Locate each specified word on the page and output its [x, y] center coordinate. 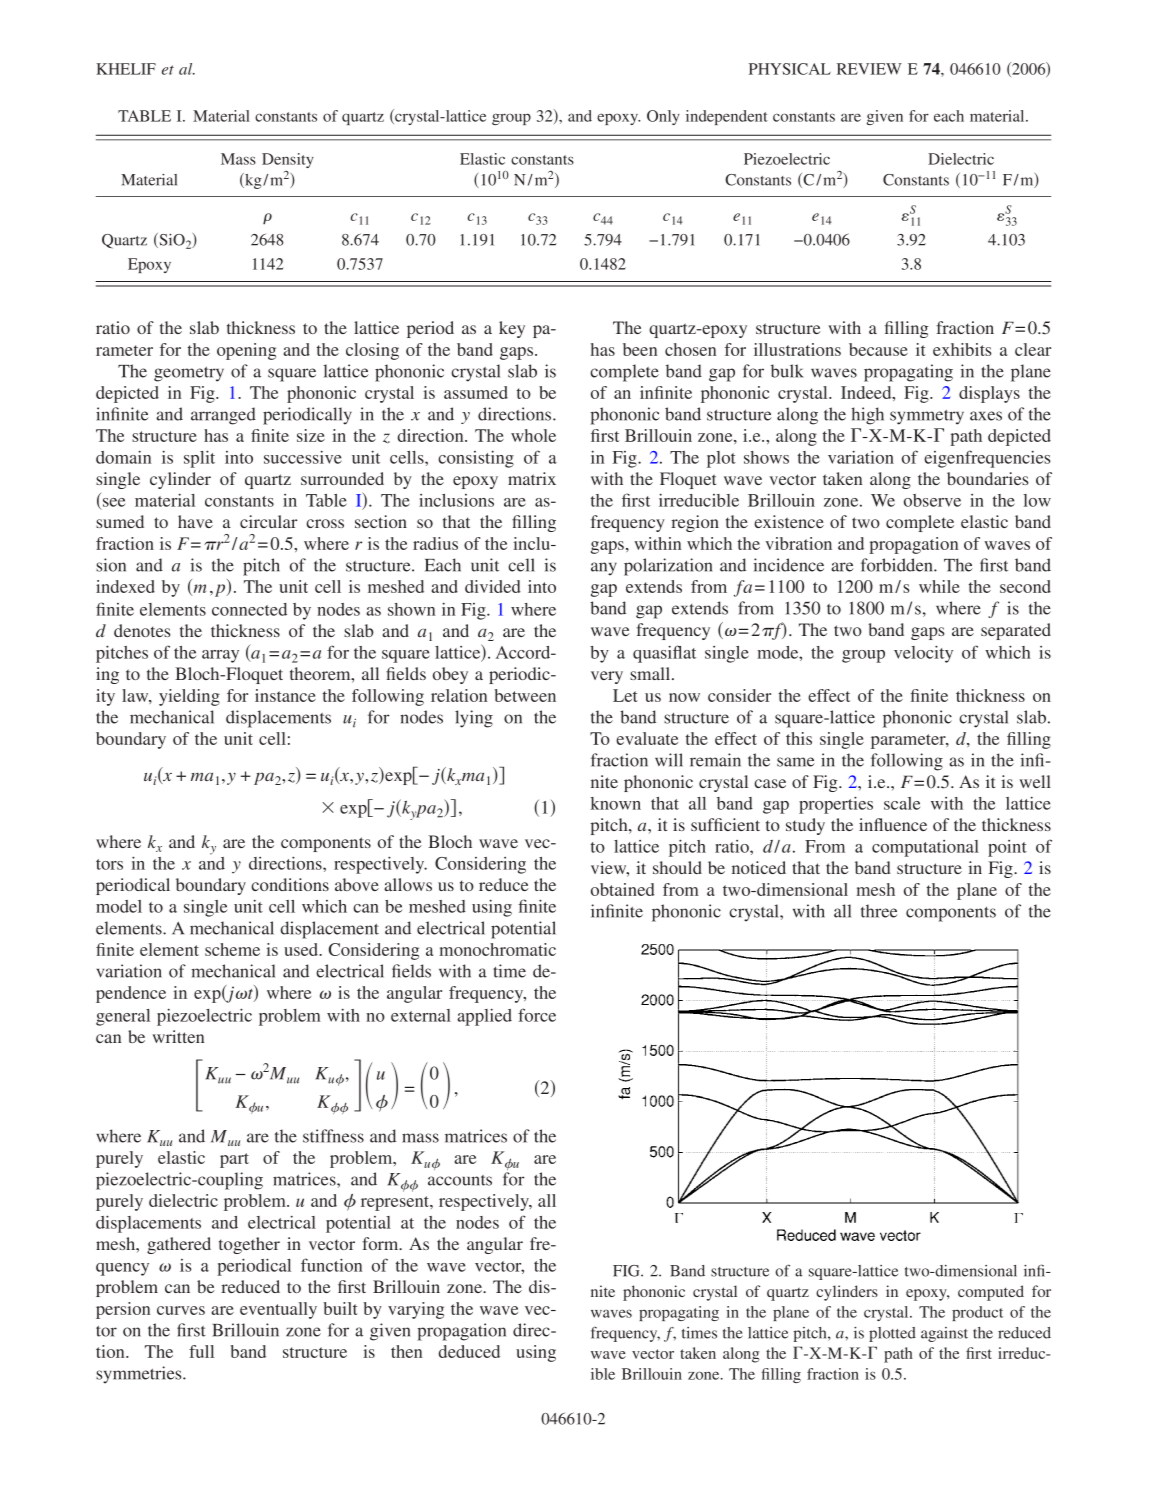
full [201, 1351]
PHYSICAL [790, 69]
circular [269, 521]
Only [663, 117]
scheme [232, 949]
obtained [623, 889]
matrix [532, 478]
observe [932, 500]
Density [288, 160]
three [879, 911]
